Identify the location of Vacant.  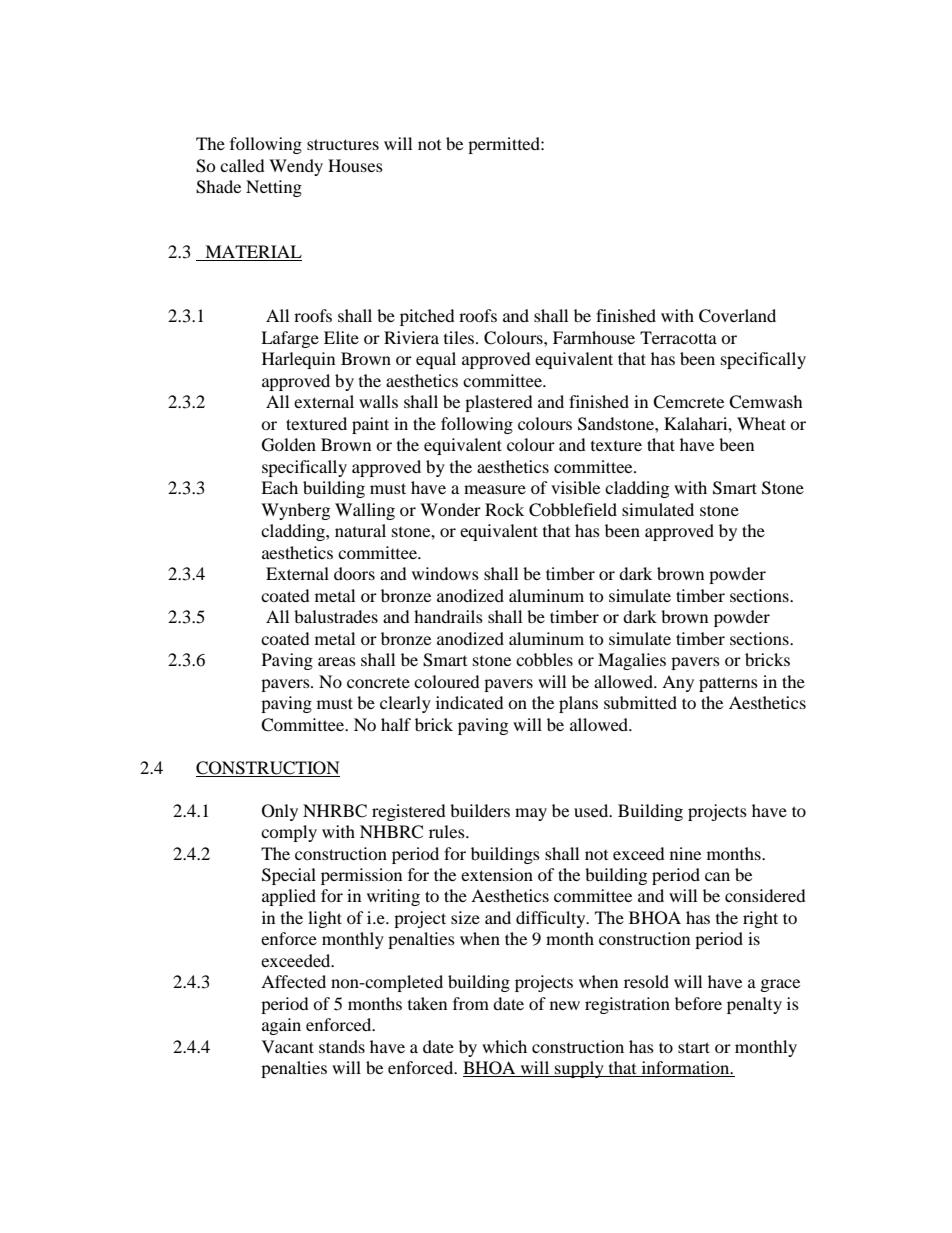
(288, 1046).
